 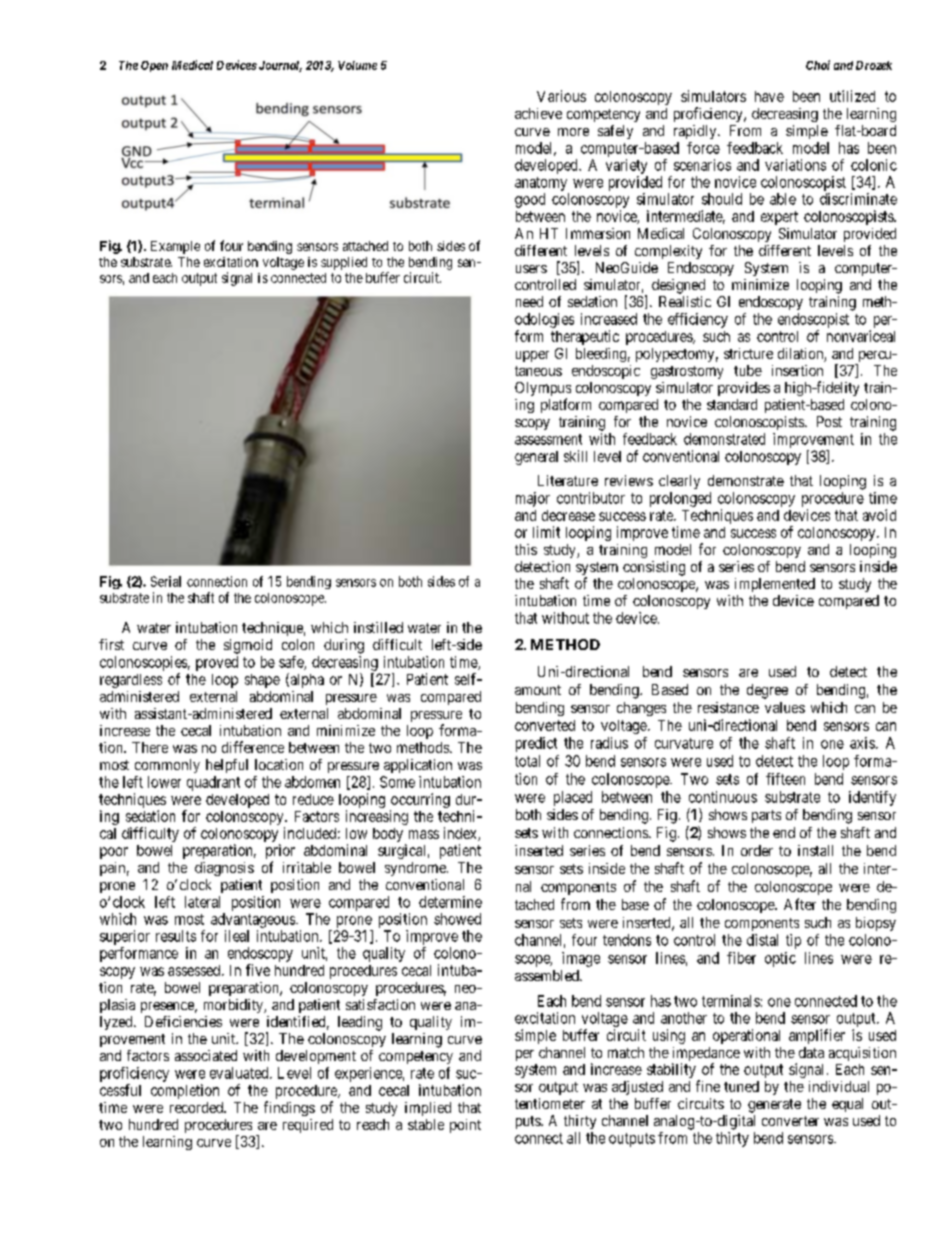 What do you see at coordinates (227, 766) in the document?
I see `helpful` at bounding box center [227, 766].
